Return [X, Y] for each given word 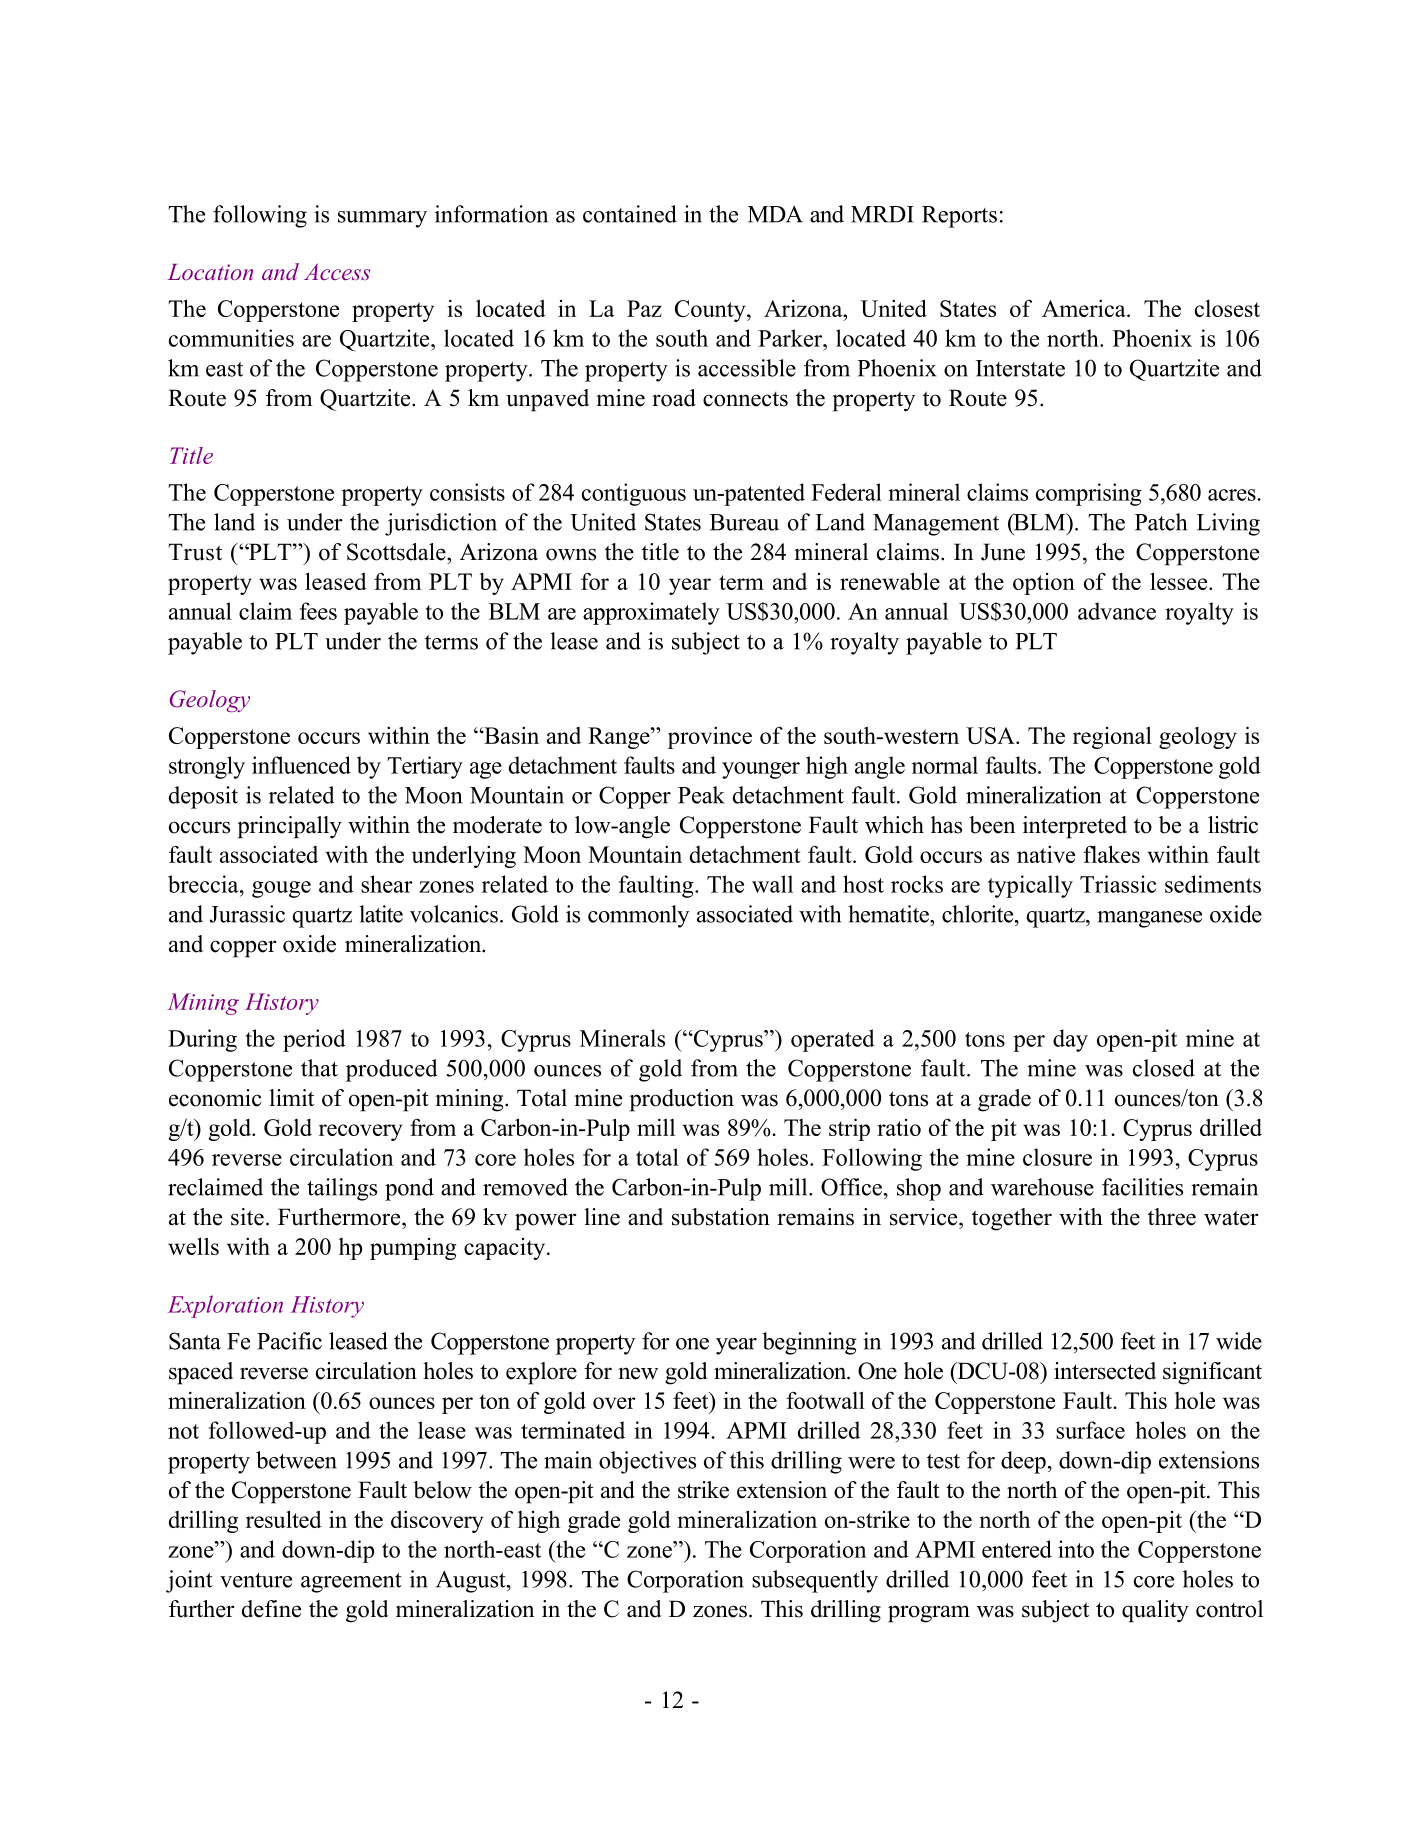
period [314, 1040]
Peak [701, 795]
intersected [1105, 1371]
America [1085, 308]
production [681, 1100]
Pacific [289, 1341]
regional [1112, 737]
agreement [351, 1583]
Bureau [744, 522]
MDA [775, 214]
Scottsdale [397, 552]
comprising [1089, 494]
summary [382, 219]
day [1070, 1040]
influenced [301, 765]
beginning [809, 1343]
